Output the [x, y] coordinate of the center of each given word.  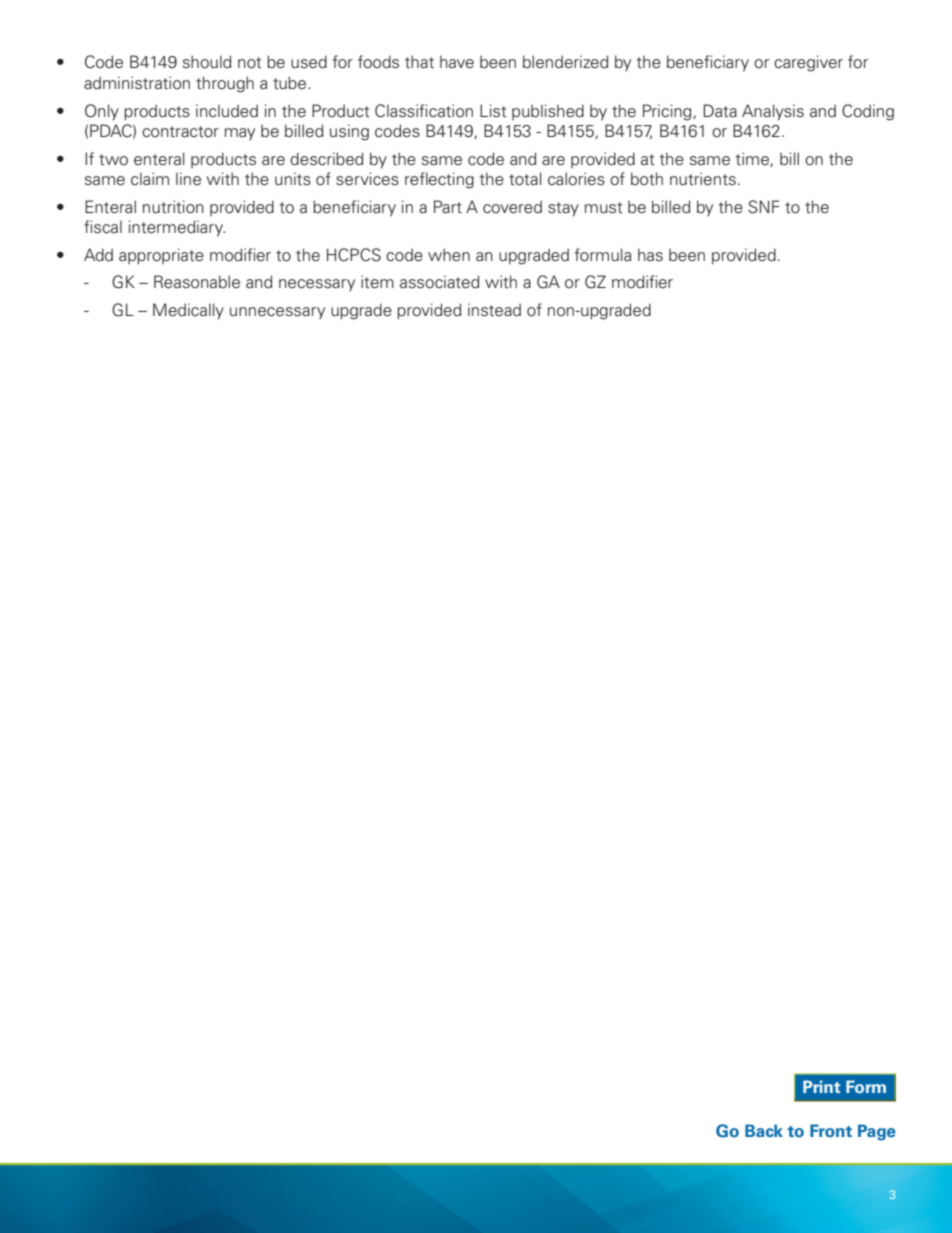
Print [822, 1086]
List [493, 111]
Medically [188, 311]
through [225, 84]
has [650, 254]
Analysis [773, 112]
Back [764, 1130]
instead [494, 310]
